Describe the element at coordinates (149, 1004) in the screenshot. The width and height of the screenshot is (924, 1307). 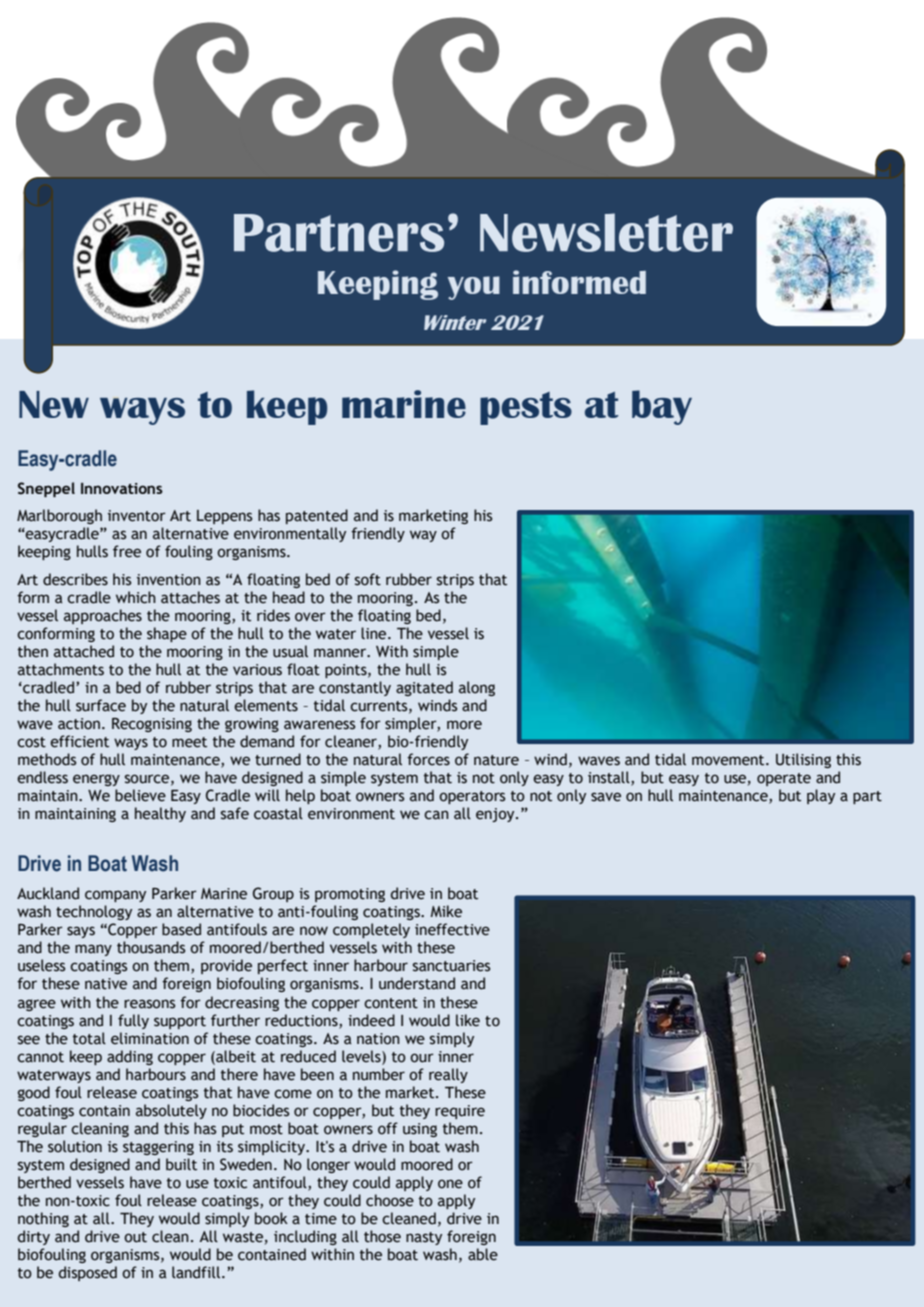
I see `reasons` at that location.
